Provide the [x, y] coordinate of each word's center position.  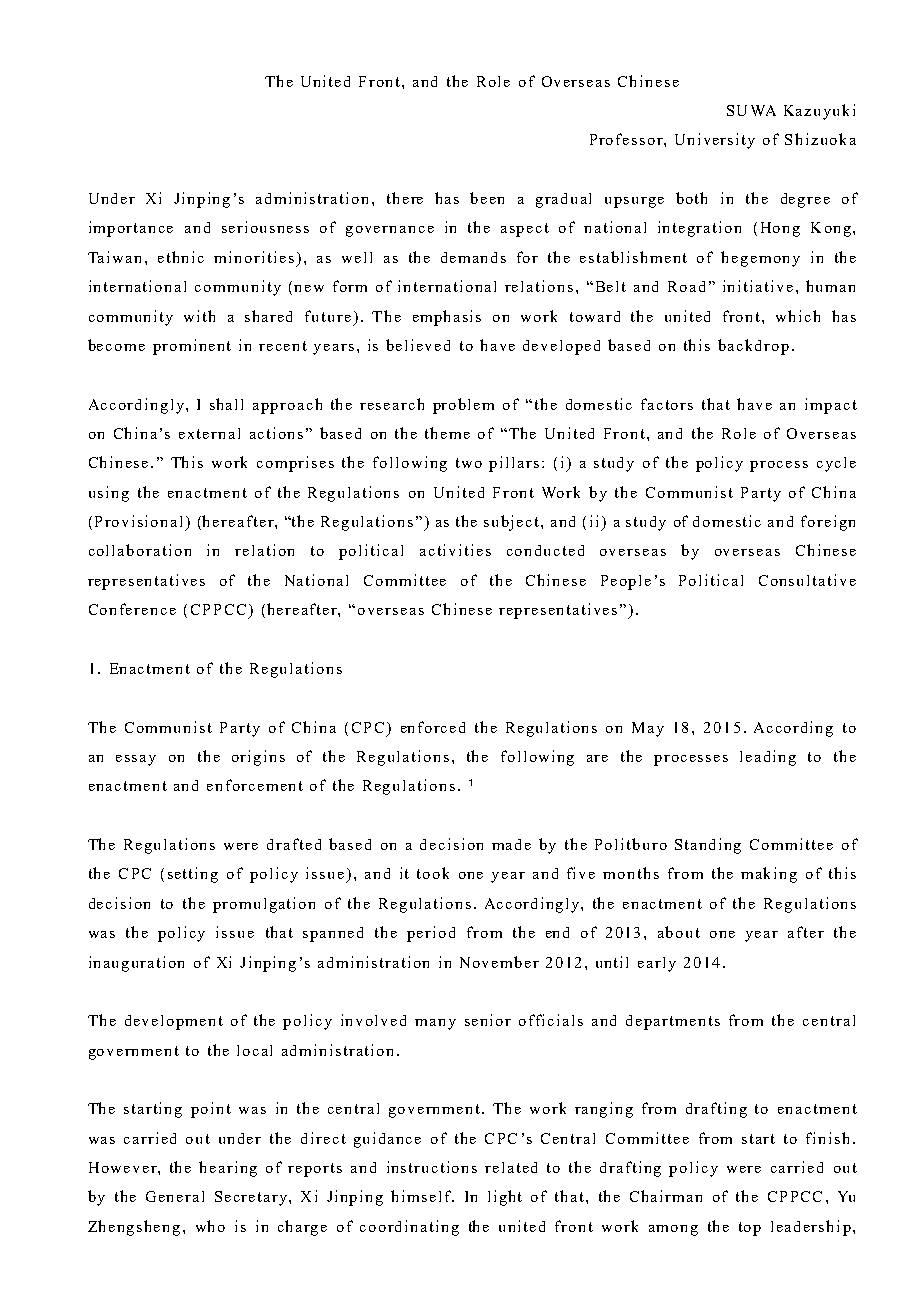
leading [768, 758]
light [505, 1198]
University [715, 141]
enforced [433, 727]
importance [131, 229]
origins [258, 758]
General [175, 1196]
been [487, 198]
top [750, 1229]
